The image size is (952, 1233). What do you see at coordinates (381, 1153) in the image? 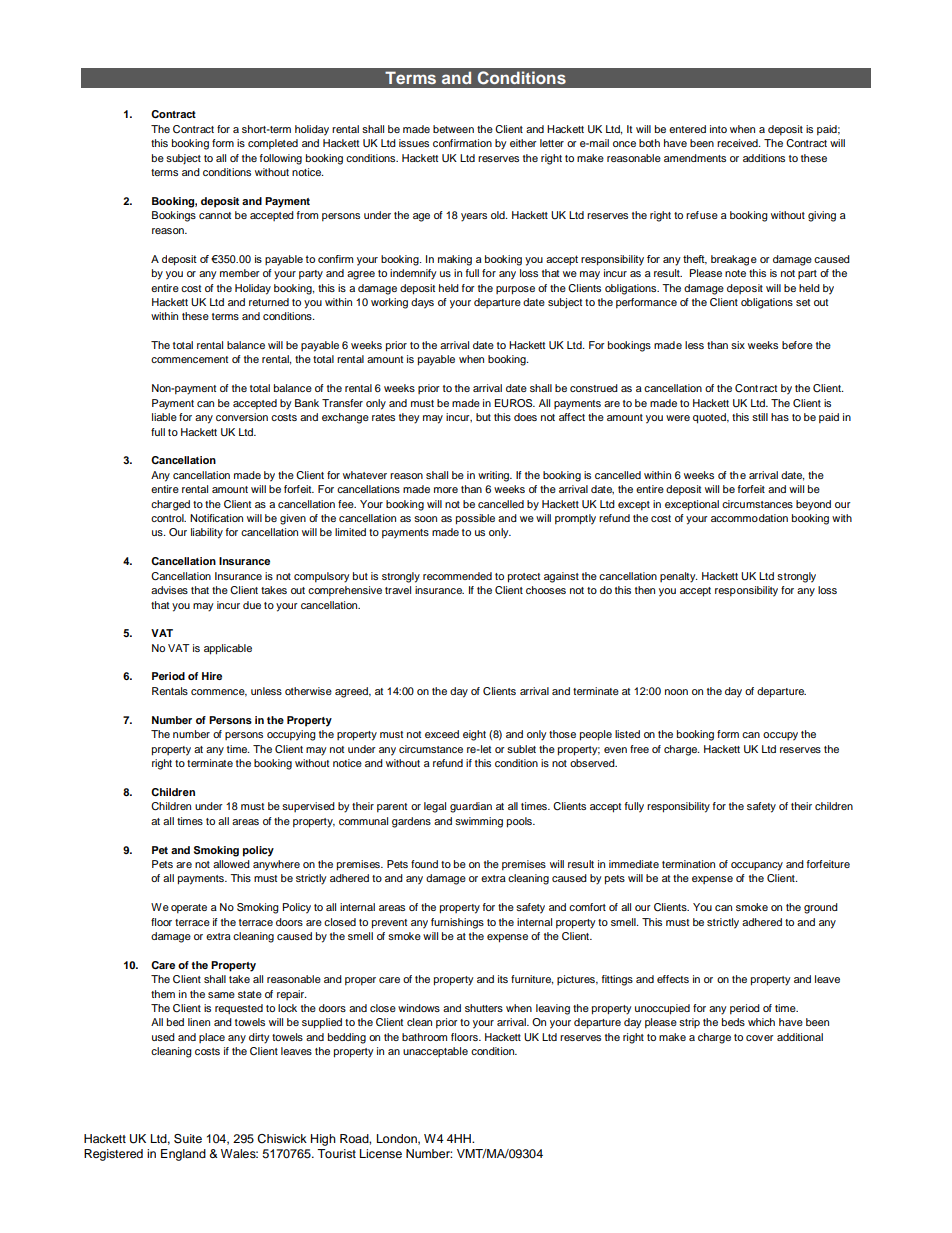
I see `License` at bounding box center [381, 1153].
